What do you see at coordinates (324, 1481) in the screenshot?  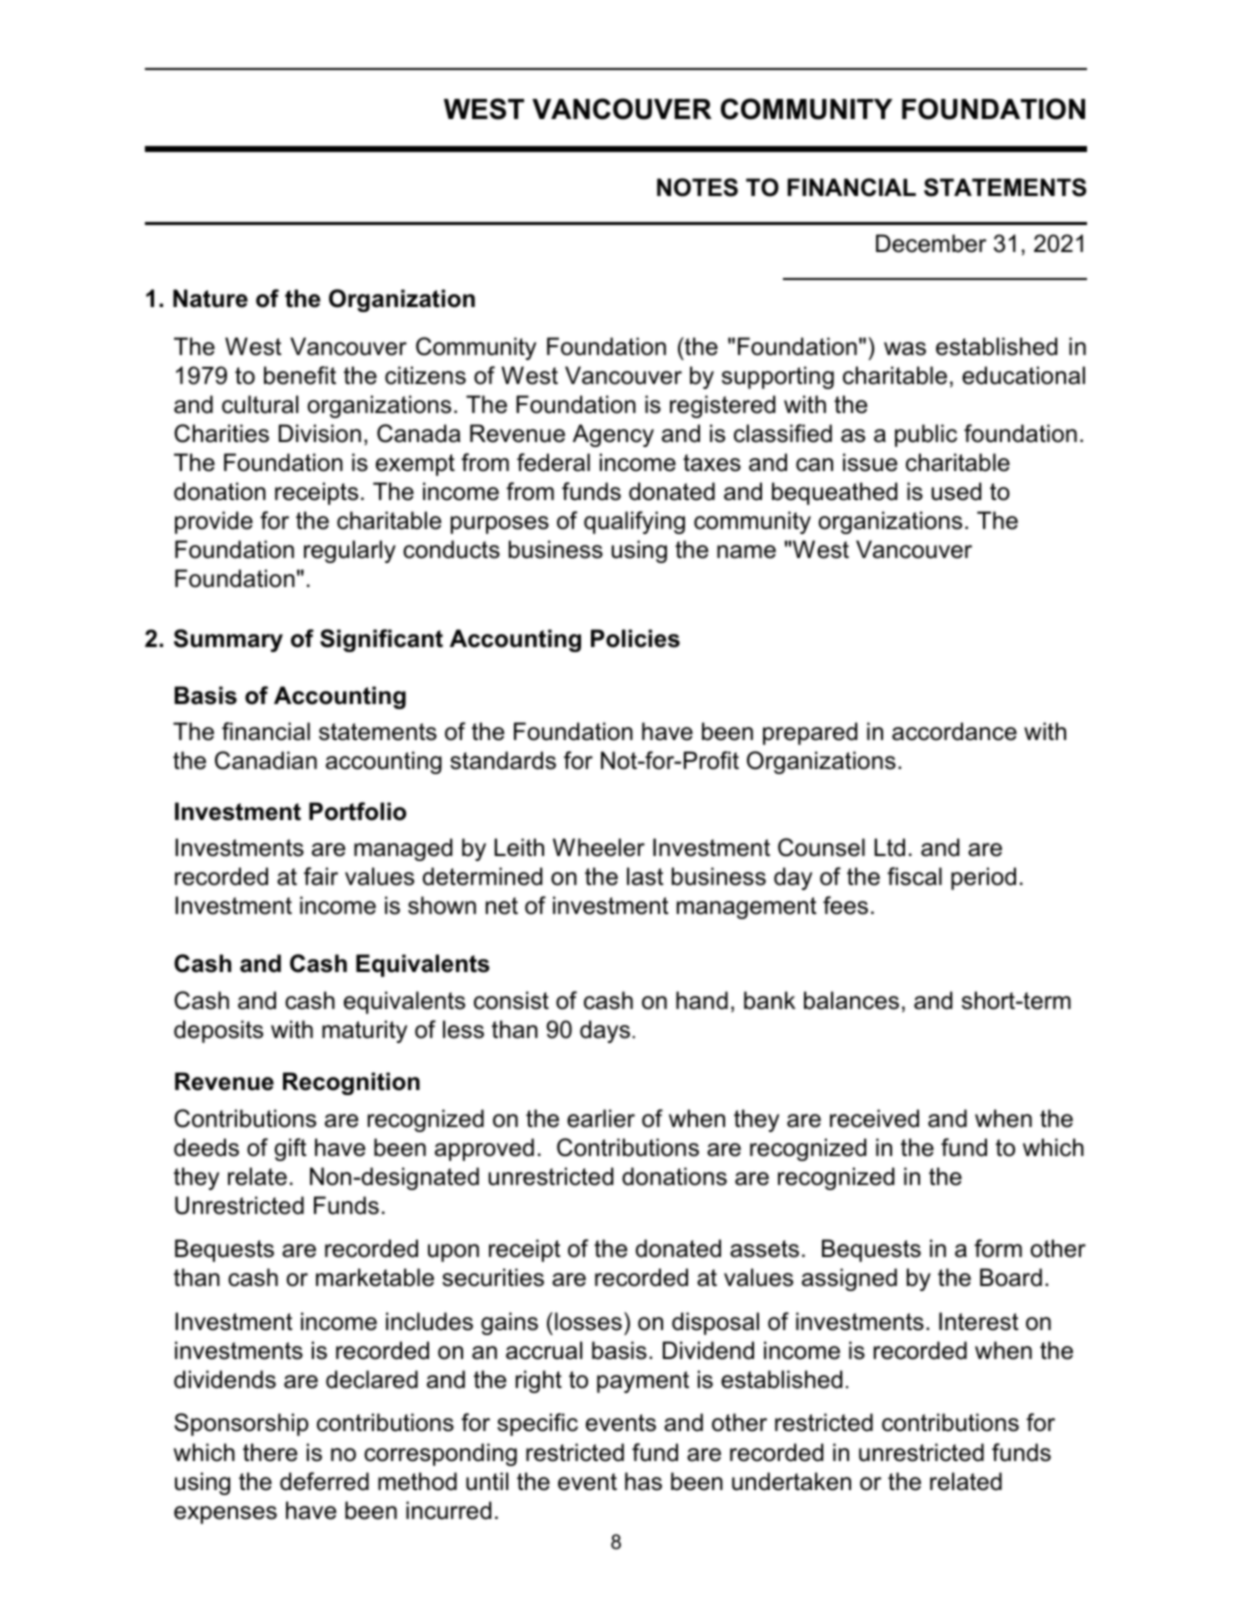 I see `deferred` at bounding box center [324, 1481].
